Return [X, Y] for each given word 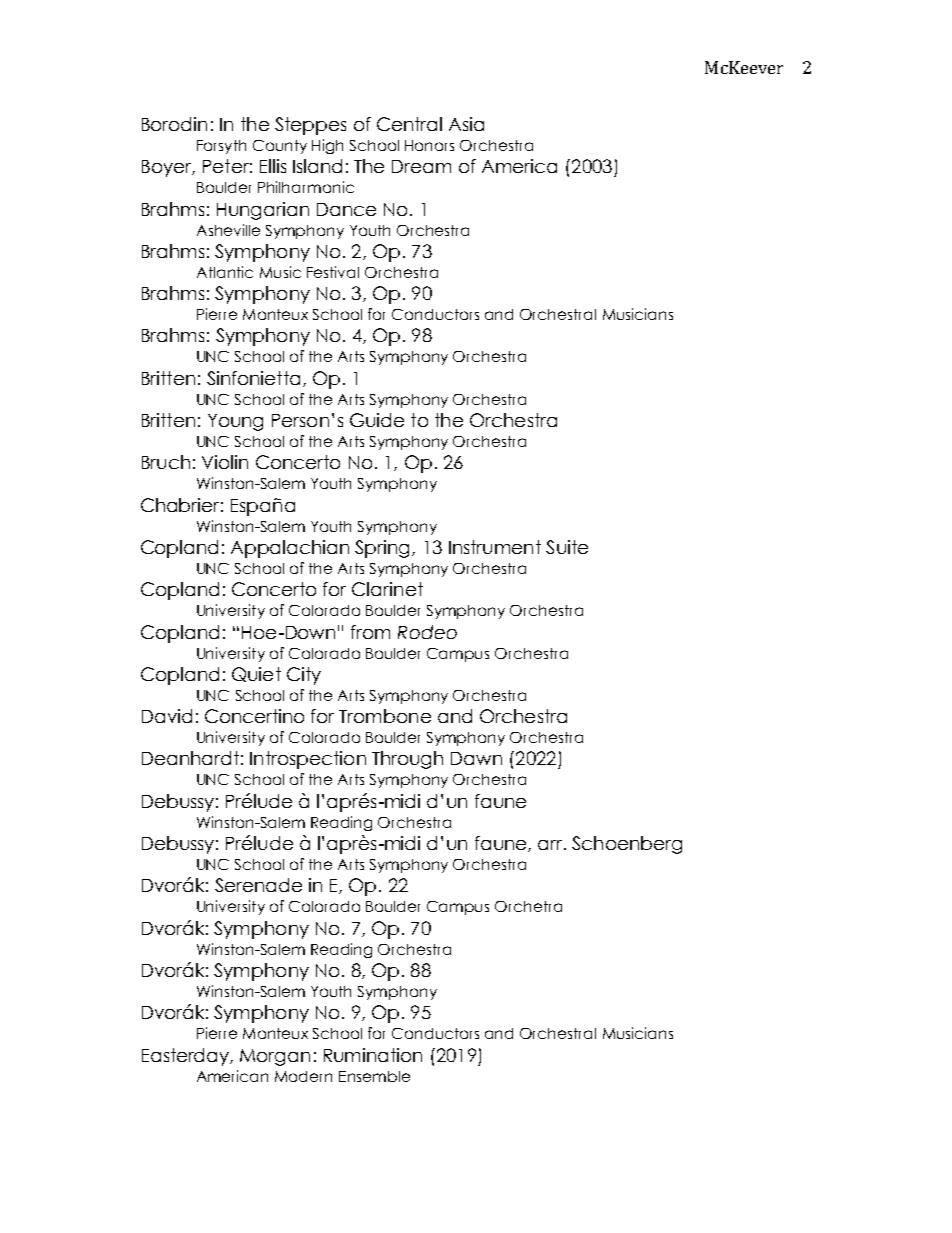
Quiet [256, 674]
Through [407, 760]
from [370, 632]
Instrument [495, 547]
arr [551, 845]
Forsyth [221, 147]
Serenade [258, 885]
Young [235, 422]
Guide [377, 420]
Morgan [275, 1057]
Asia [466, 124]
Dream [421, 166]
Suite [567, 547]
